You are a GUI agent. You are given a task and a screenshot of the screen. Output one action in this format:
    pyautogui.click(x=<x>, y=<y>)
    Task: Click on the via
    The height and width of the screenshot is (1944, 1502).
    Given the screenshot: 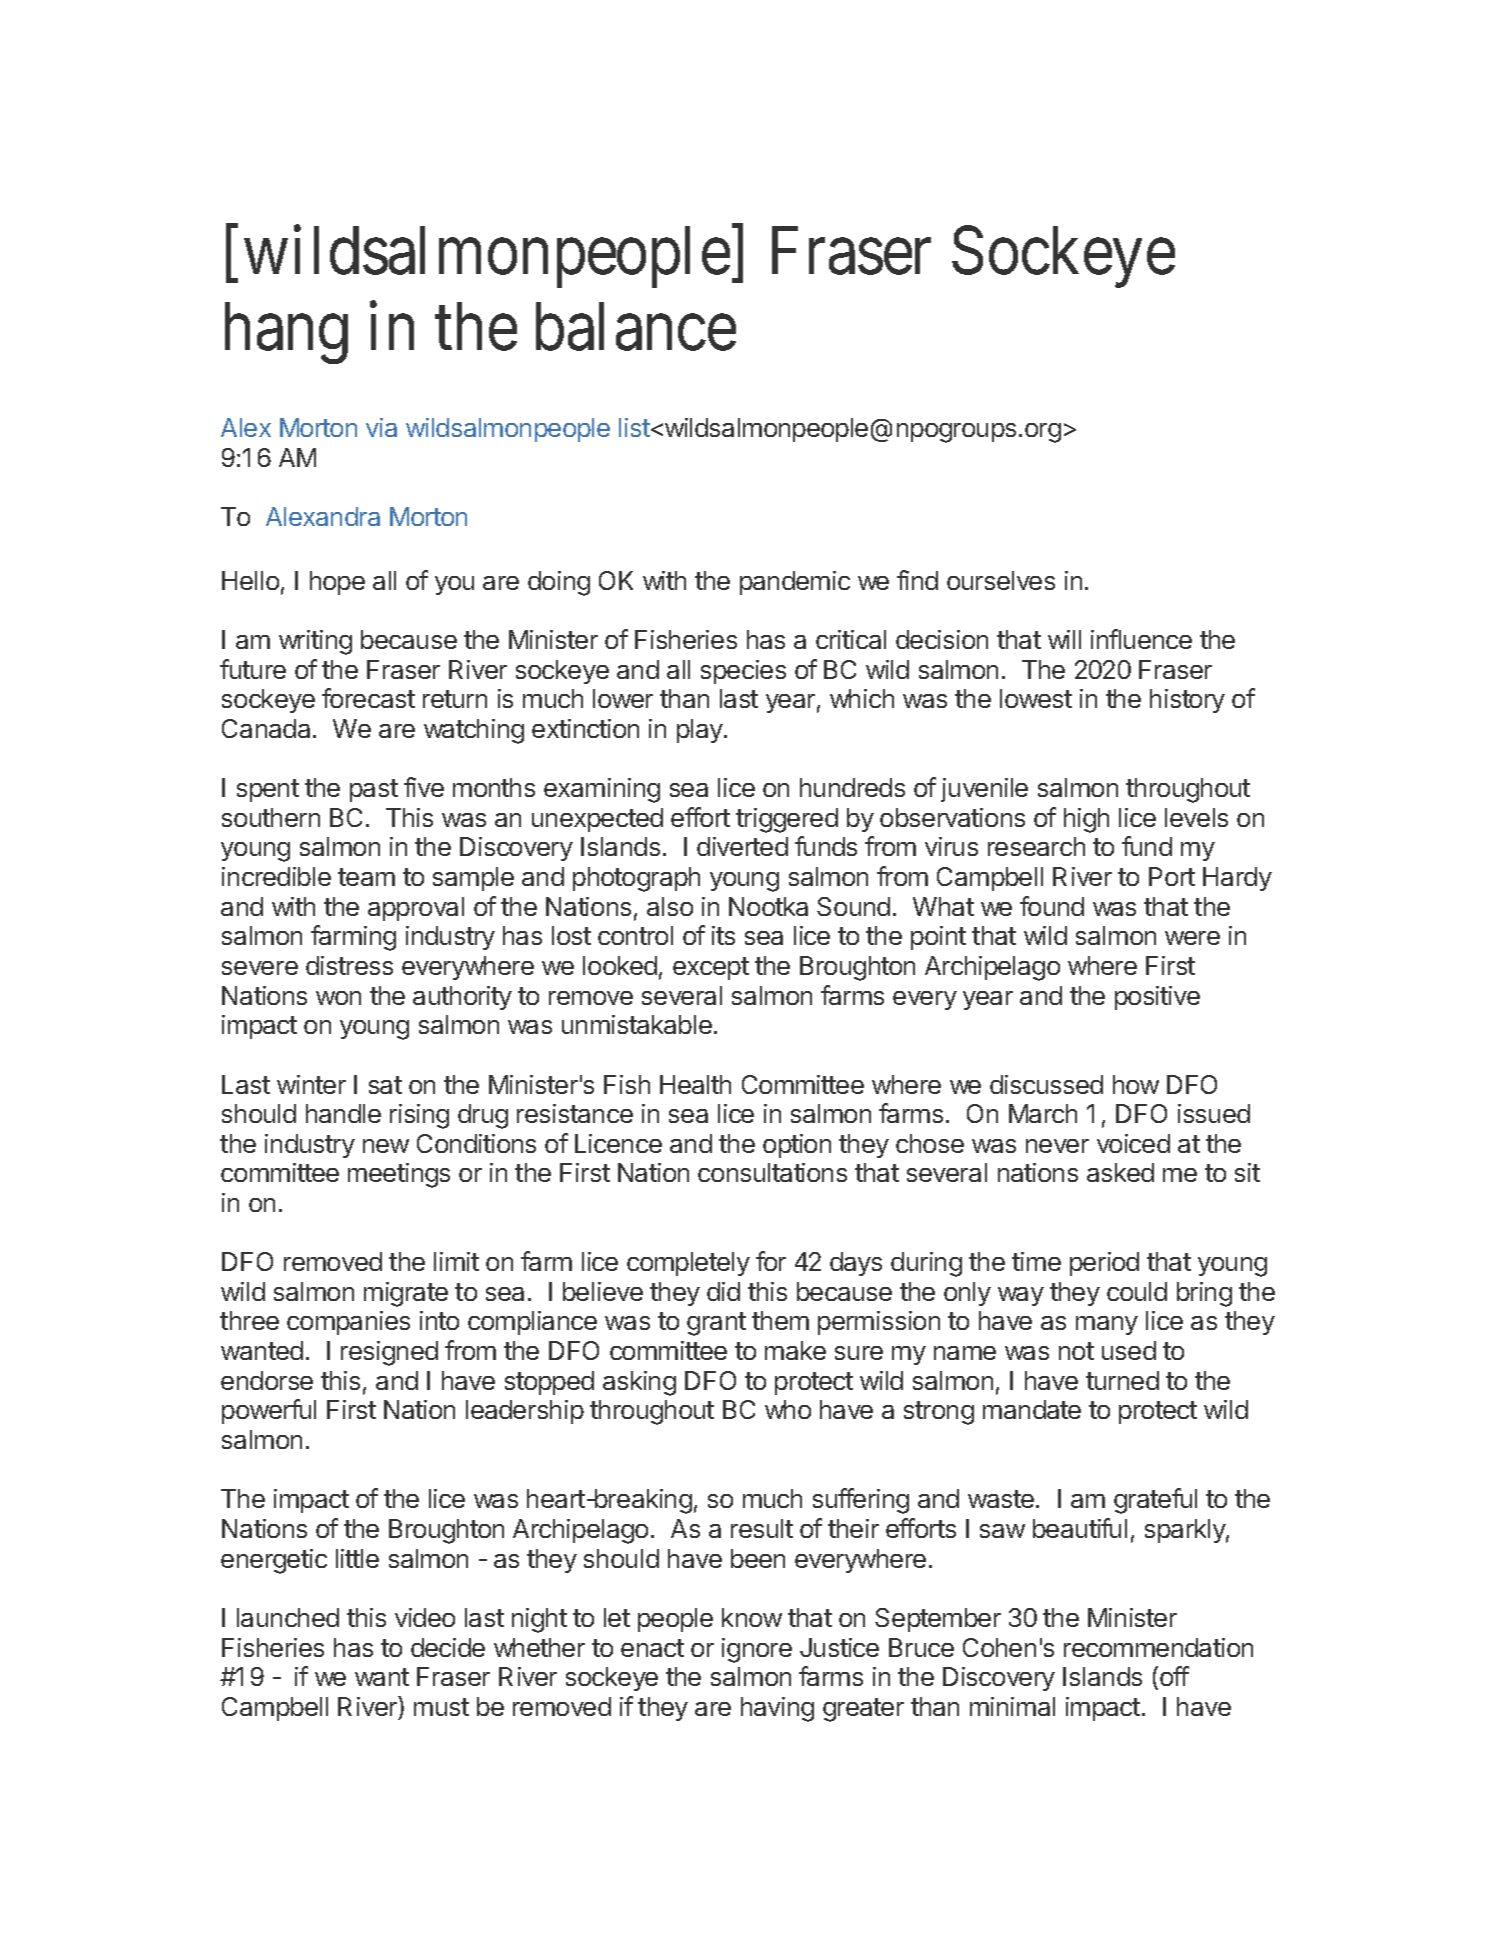 What is the action you would take?
    pyautogui.click(x=381, y=427)
